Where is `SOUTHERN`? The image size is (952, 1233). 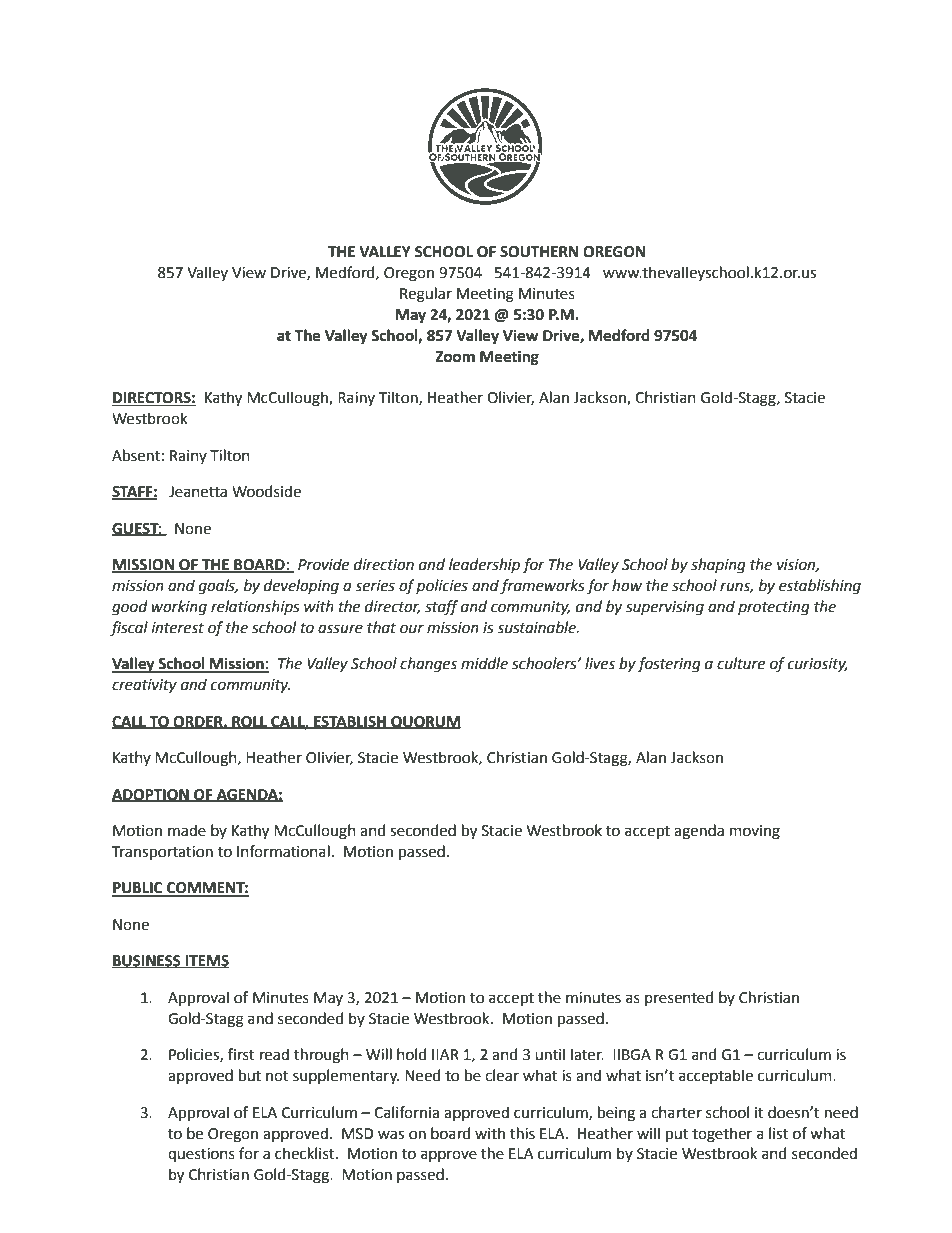 SOUTHERN is located at coordinates (539, 252).
